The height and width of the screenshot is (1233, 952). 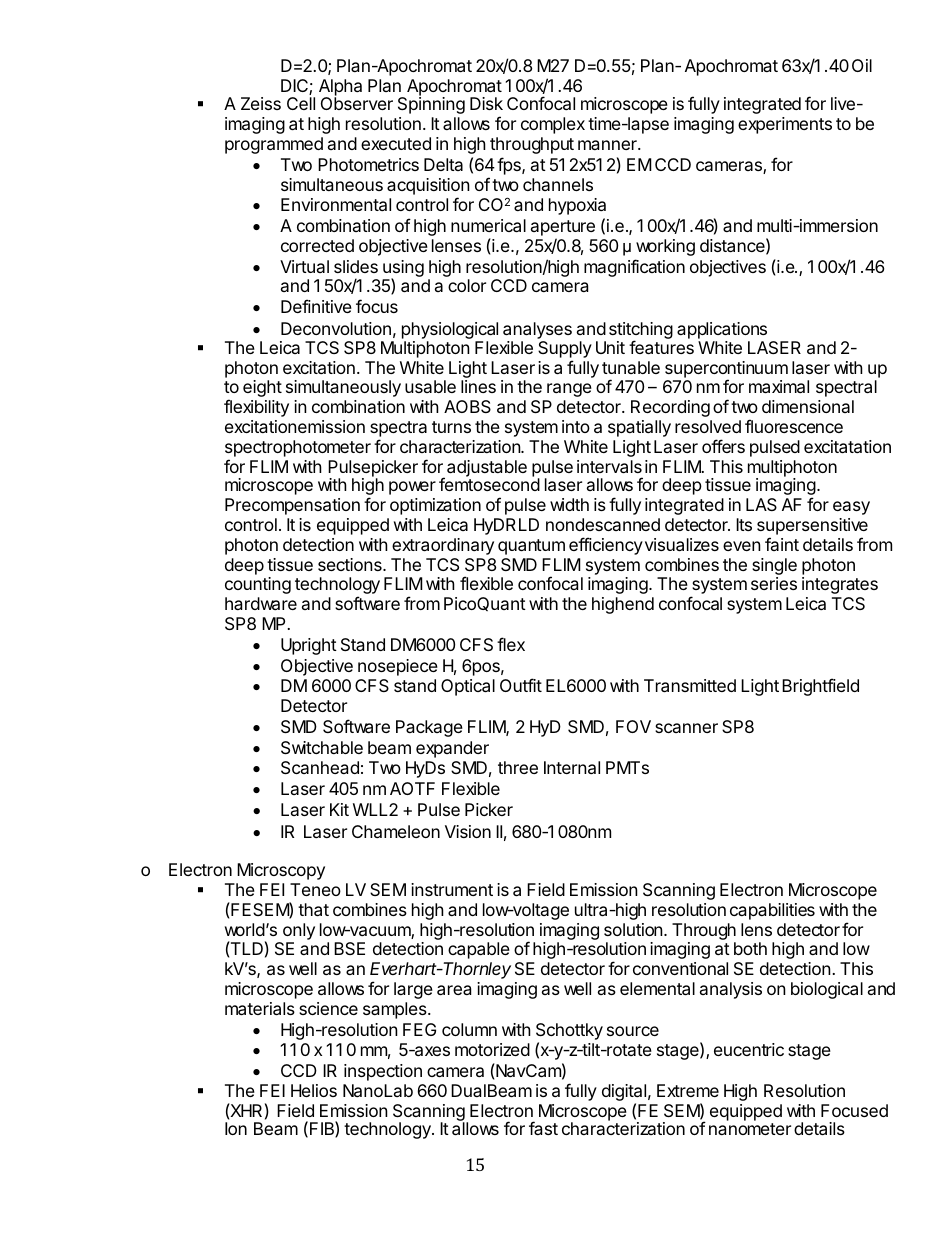 What do you see at coordinates (774, 583) in the screenshot?
I see `series` at bounding box center [774, 583].
